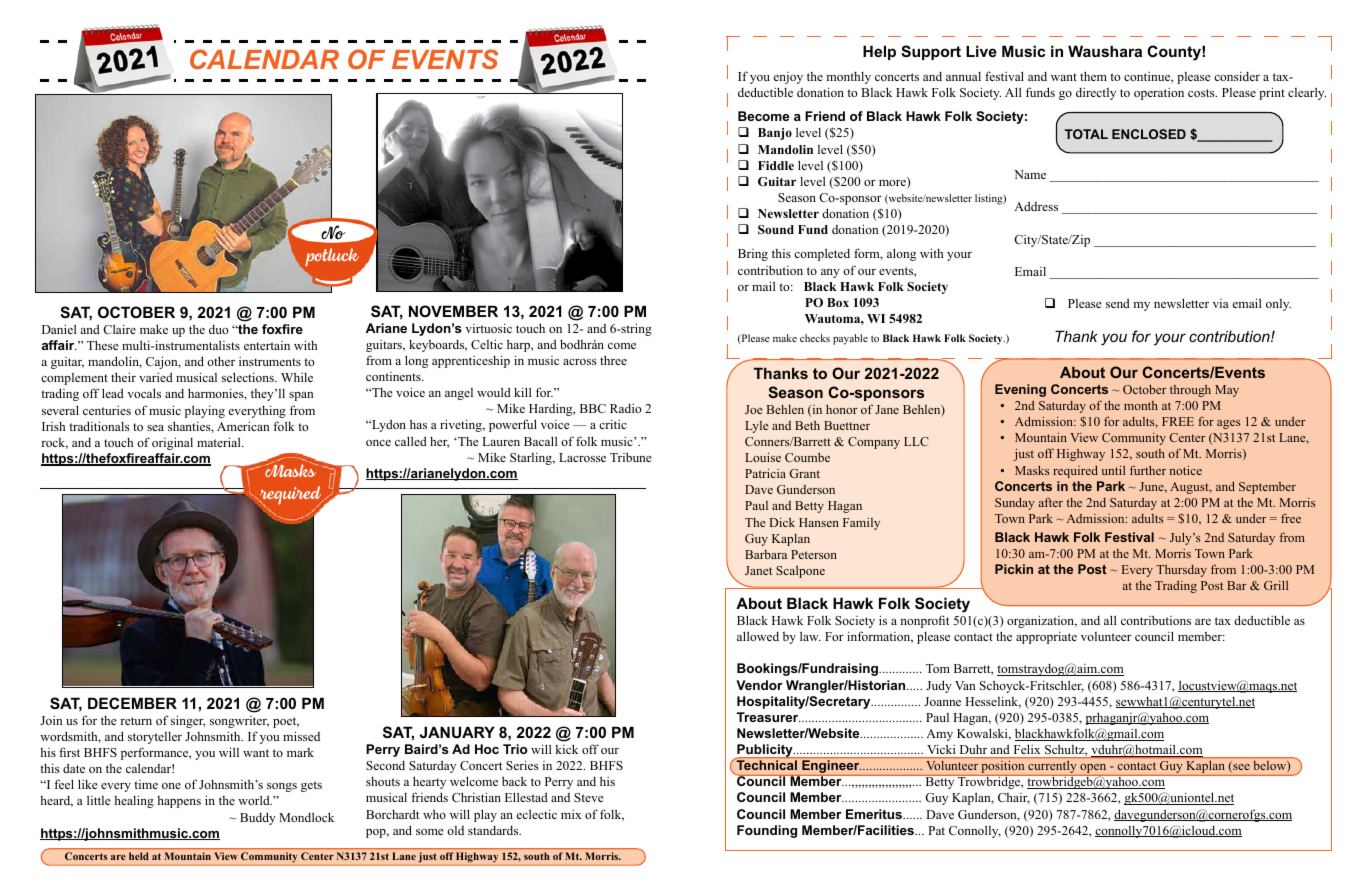 Image resolution: width=1372 pixels, height=887 pixels. I want to click on send, so click(1118, 303).
